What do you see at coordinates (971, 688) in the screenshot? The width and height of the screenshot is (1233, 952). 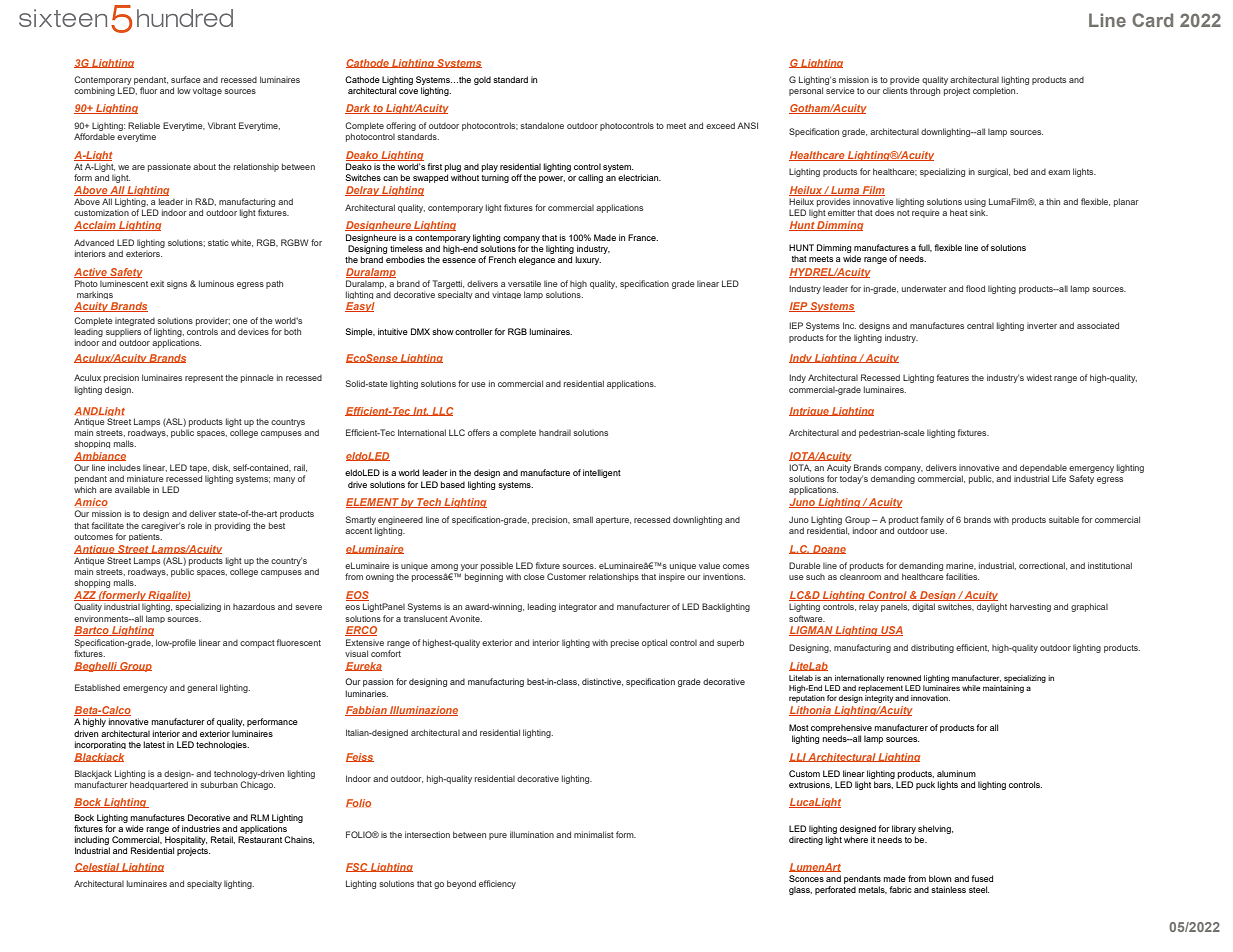 I see `while` at bounding box center [971, 688].
